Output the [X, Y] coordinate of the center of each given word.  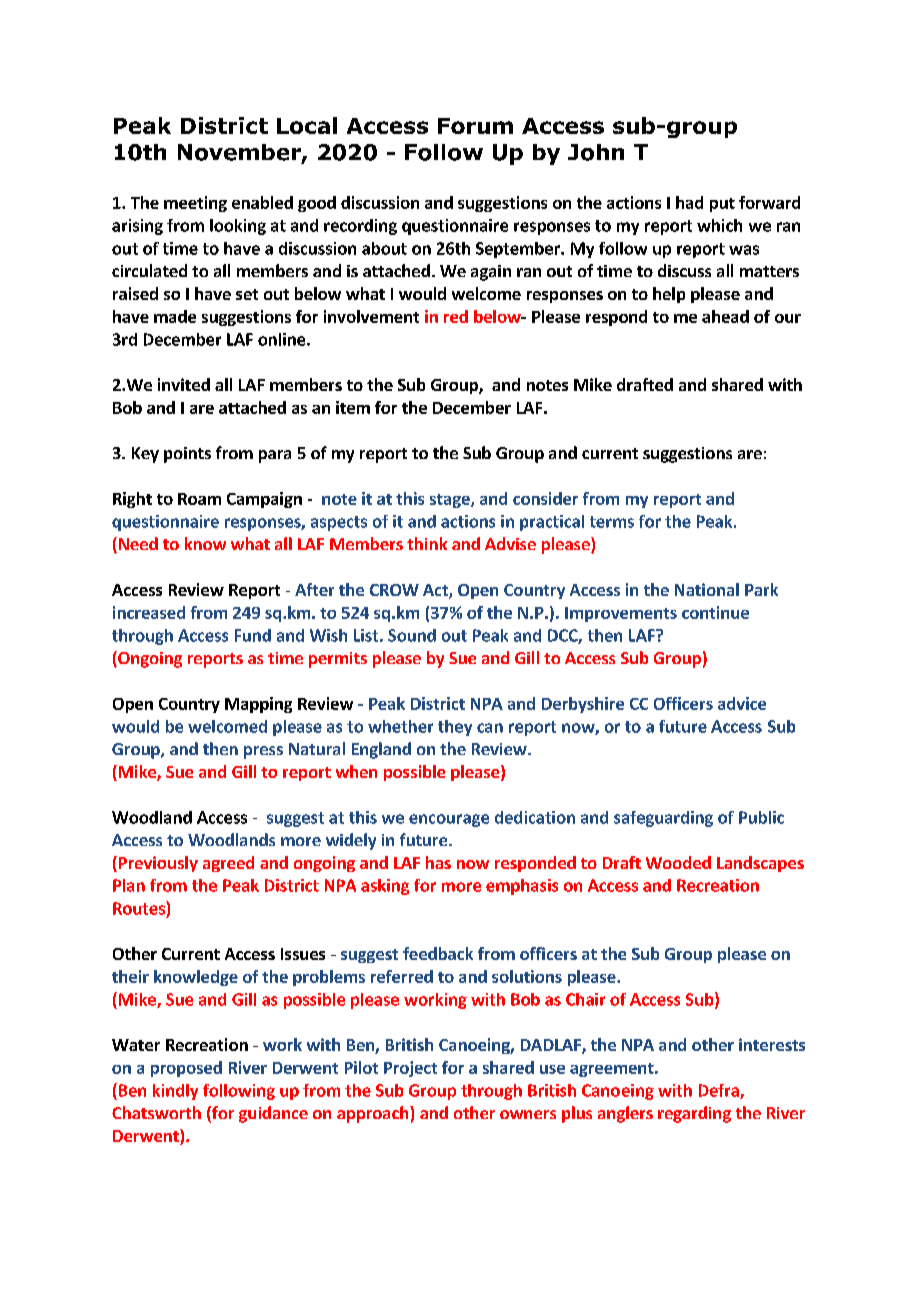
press [263, 752]
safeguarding [663, 819]
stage [451, 501]
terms [612, 522]
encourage [449, 820]
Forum [475, 126]
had [689, 202]
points [187, 455]
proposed [186, 1069]
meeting [195, 204]
